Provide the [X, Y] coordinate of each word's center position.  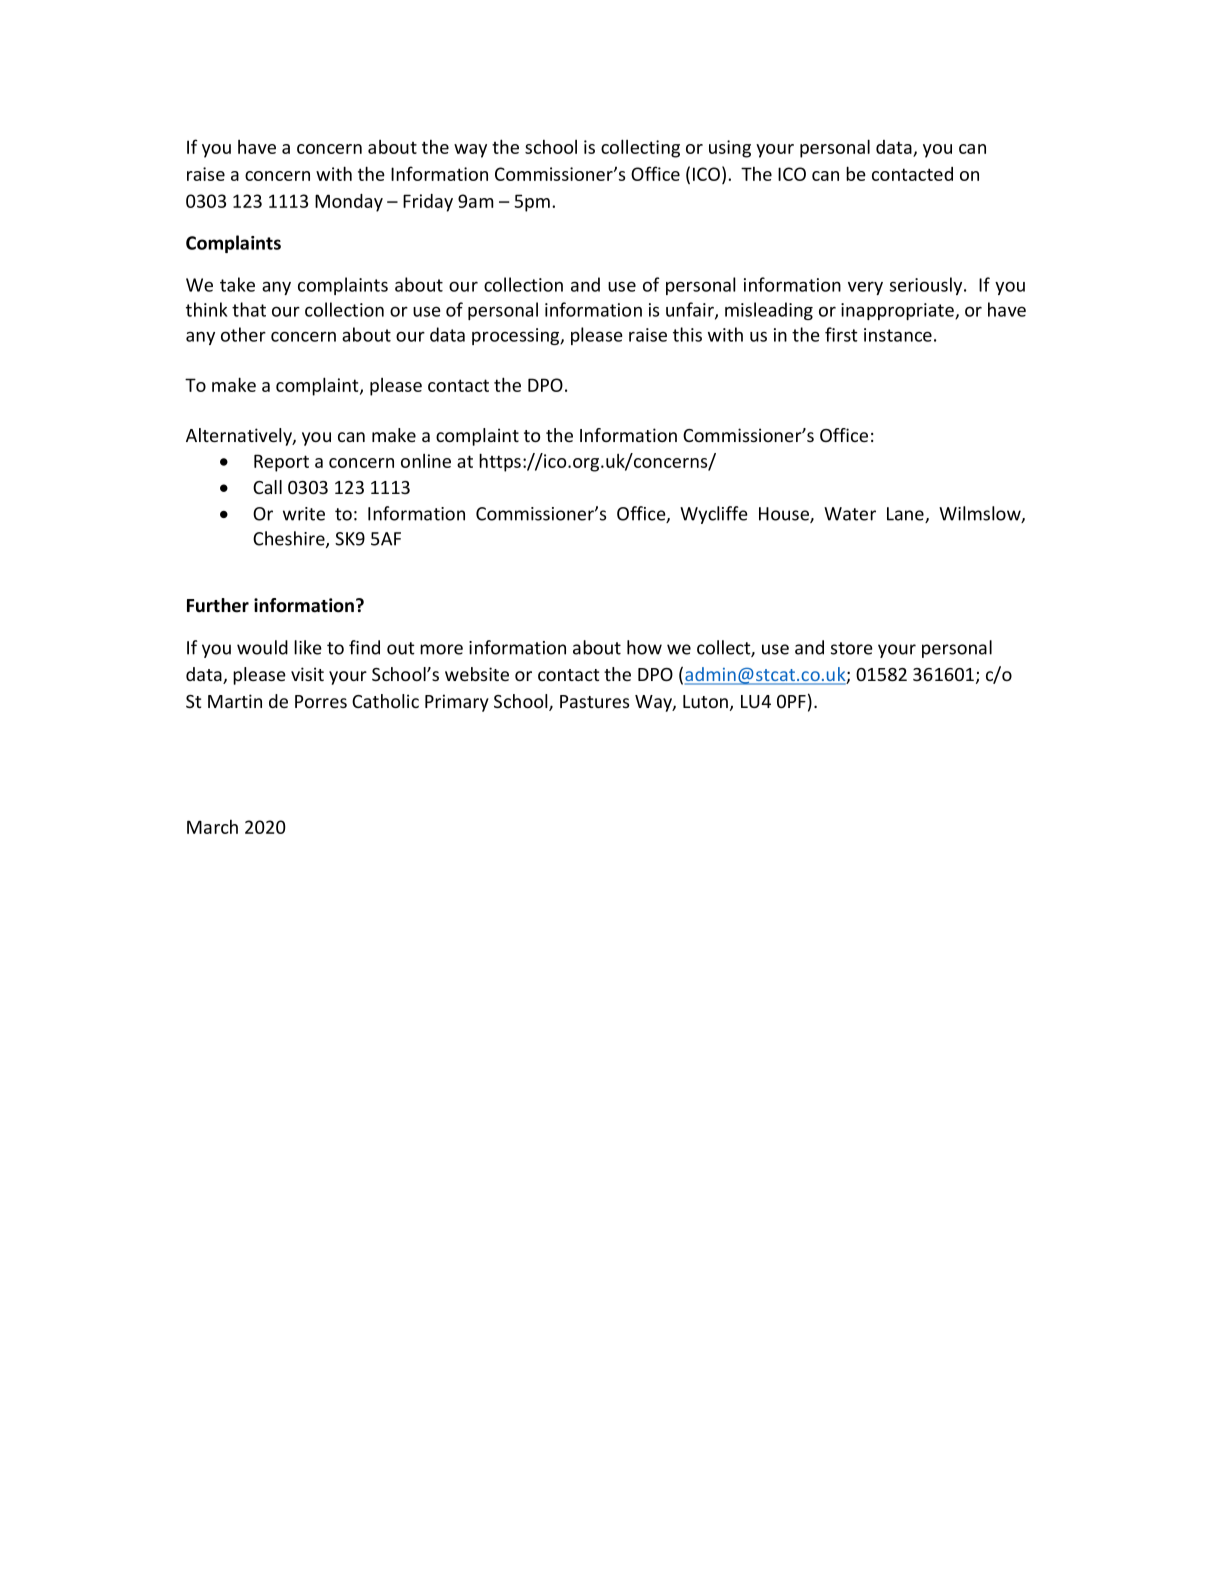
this [687, 334]
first [841, 334]
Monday [349, 203]
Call [267, 487]
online [426, 461]
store [852, 648]
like [308, 647]
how [644, 647]
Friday [428, 203]
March [212, 827]
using [730, 149]
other [243, 334]
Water [850, 514]
